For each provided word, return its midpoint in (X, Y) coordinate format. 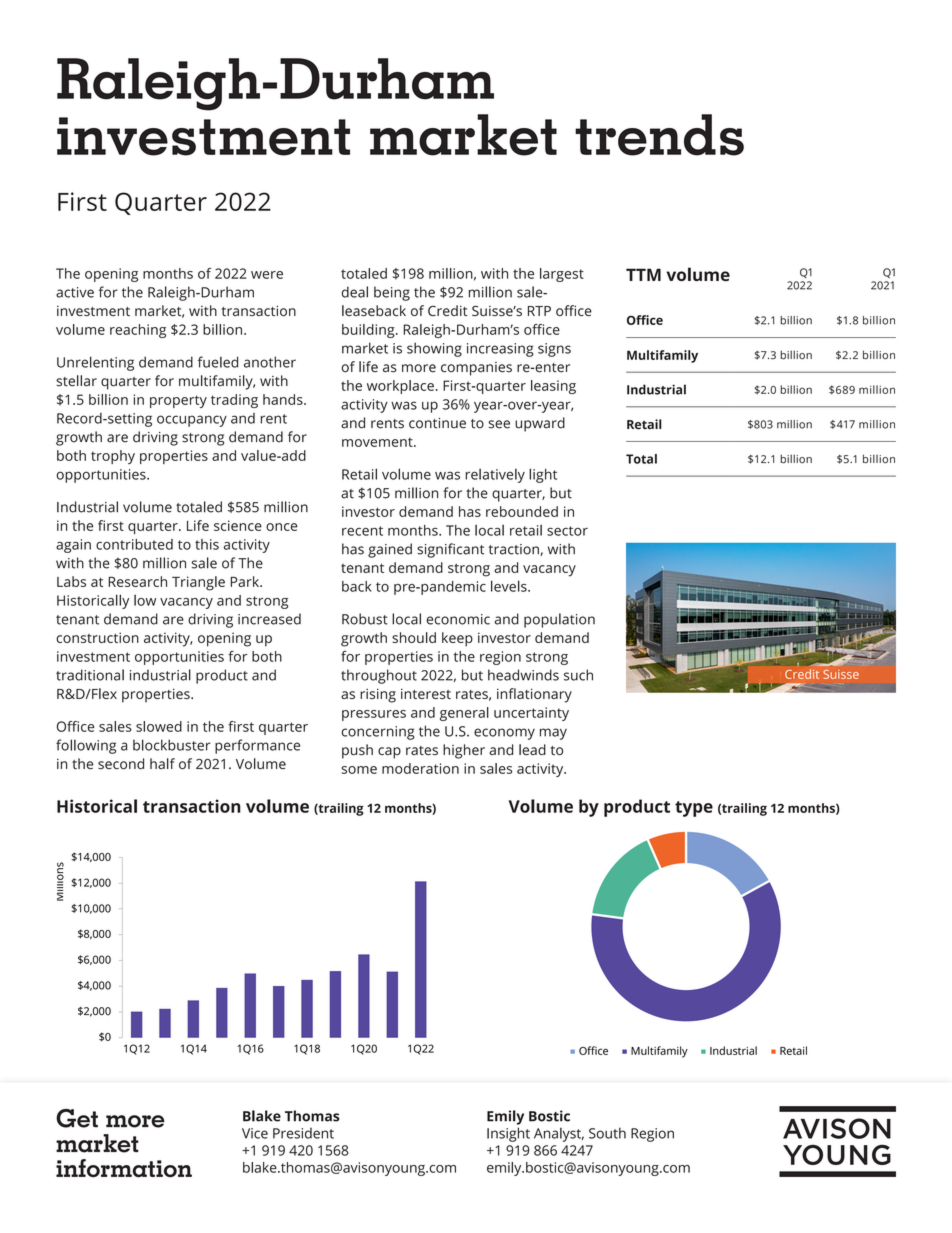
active (75, 292)
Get (77, 1118)
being (392, 293)
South (607, 1133)
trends (659, 135)
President (303, 1133)
